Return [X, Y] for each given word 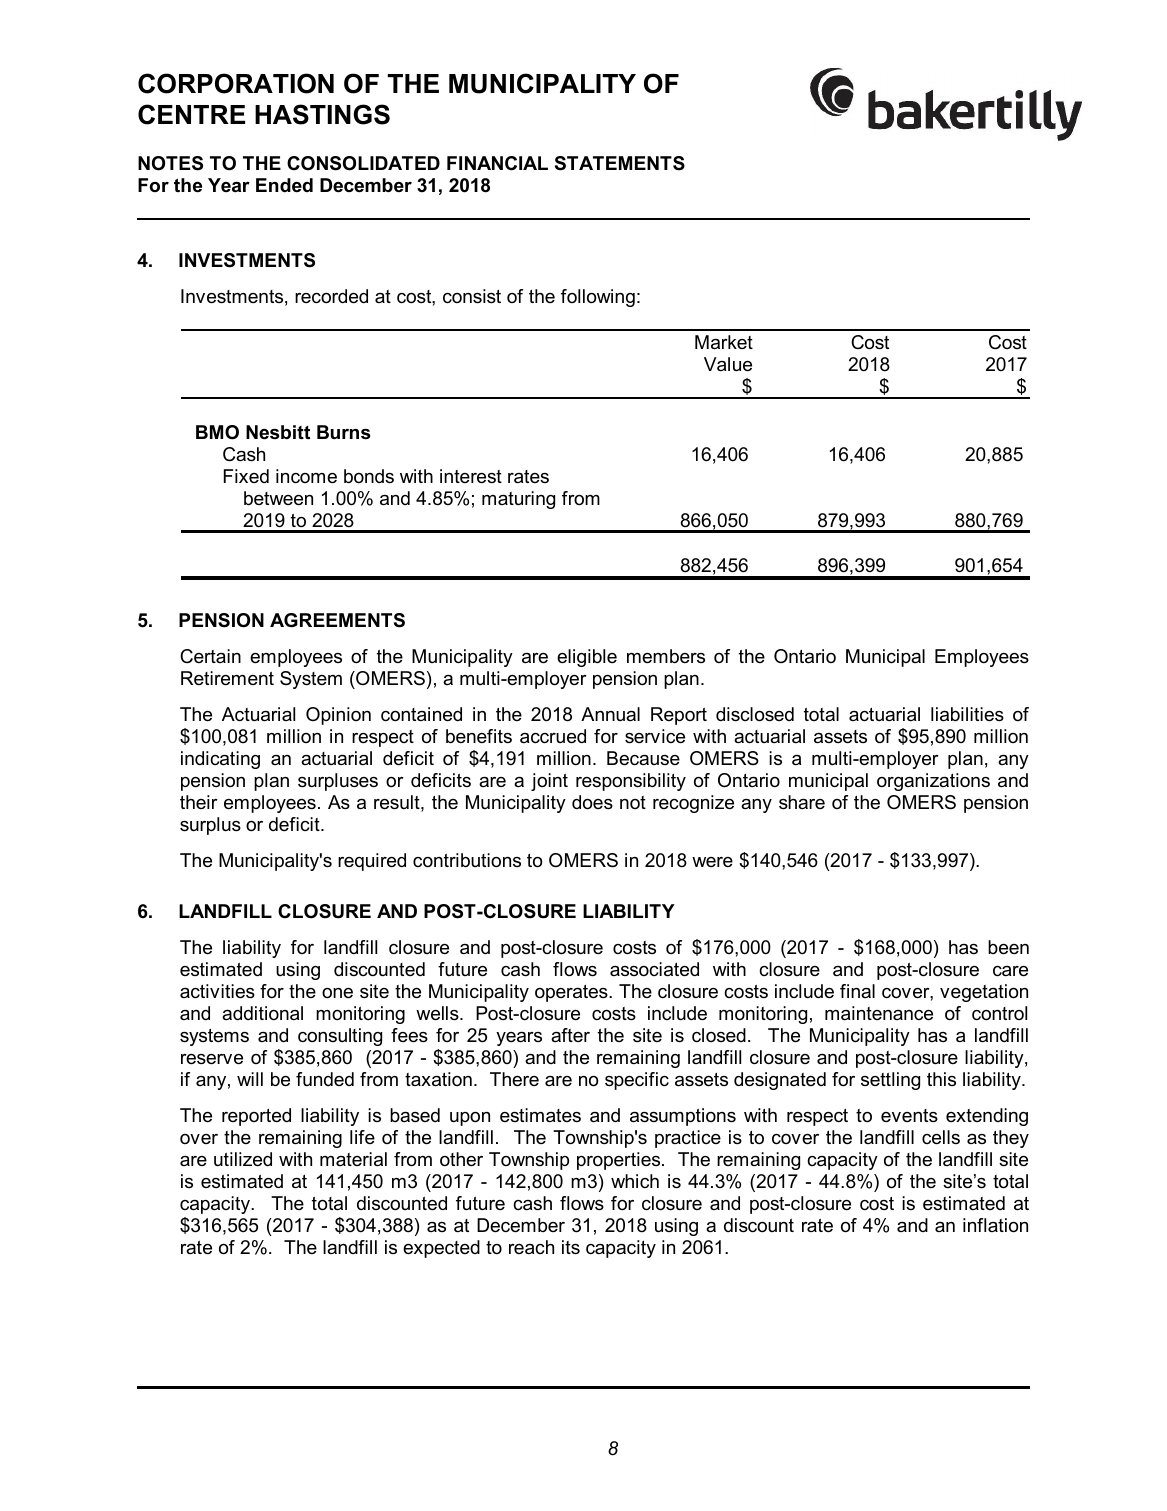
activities [217, 991]
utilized [243, 1159]
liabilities [967, 714]
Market [724, 342]
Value [728, 364]
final [857, 991]
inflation [995, 1225]
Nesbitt [278, 432]
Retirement [227, 678]
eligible [587, 658]
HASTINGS [322, 114]
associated [654, 969]
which [635, 1181]
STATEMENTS [620, 163]
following [598, 298]
